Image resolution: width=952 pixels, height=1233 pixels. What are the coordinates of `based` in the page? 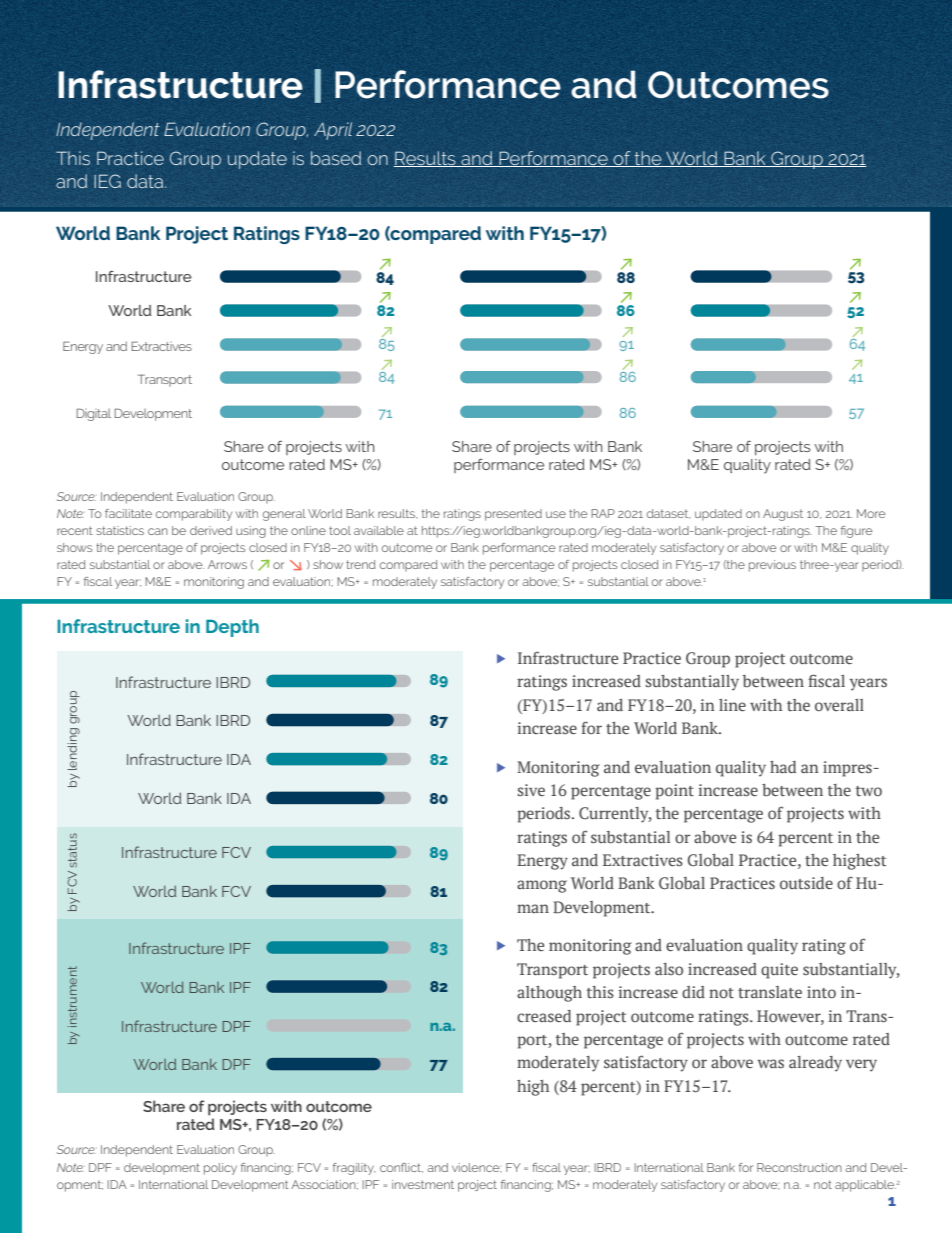 It's located at (336, 158).
